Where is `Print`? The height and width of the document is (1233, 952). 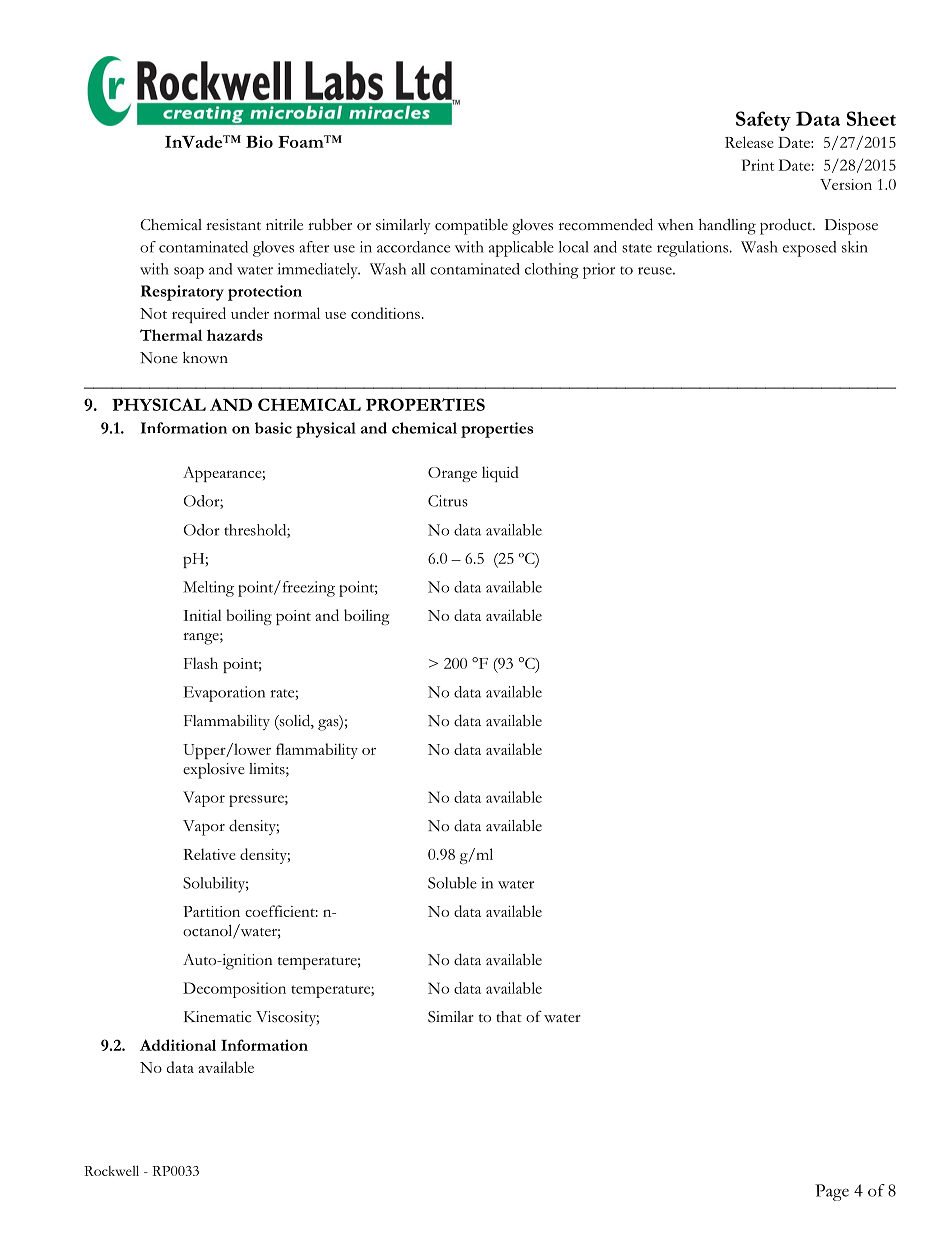 Print is located at coordinates (758, 165).
